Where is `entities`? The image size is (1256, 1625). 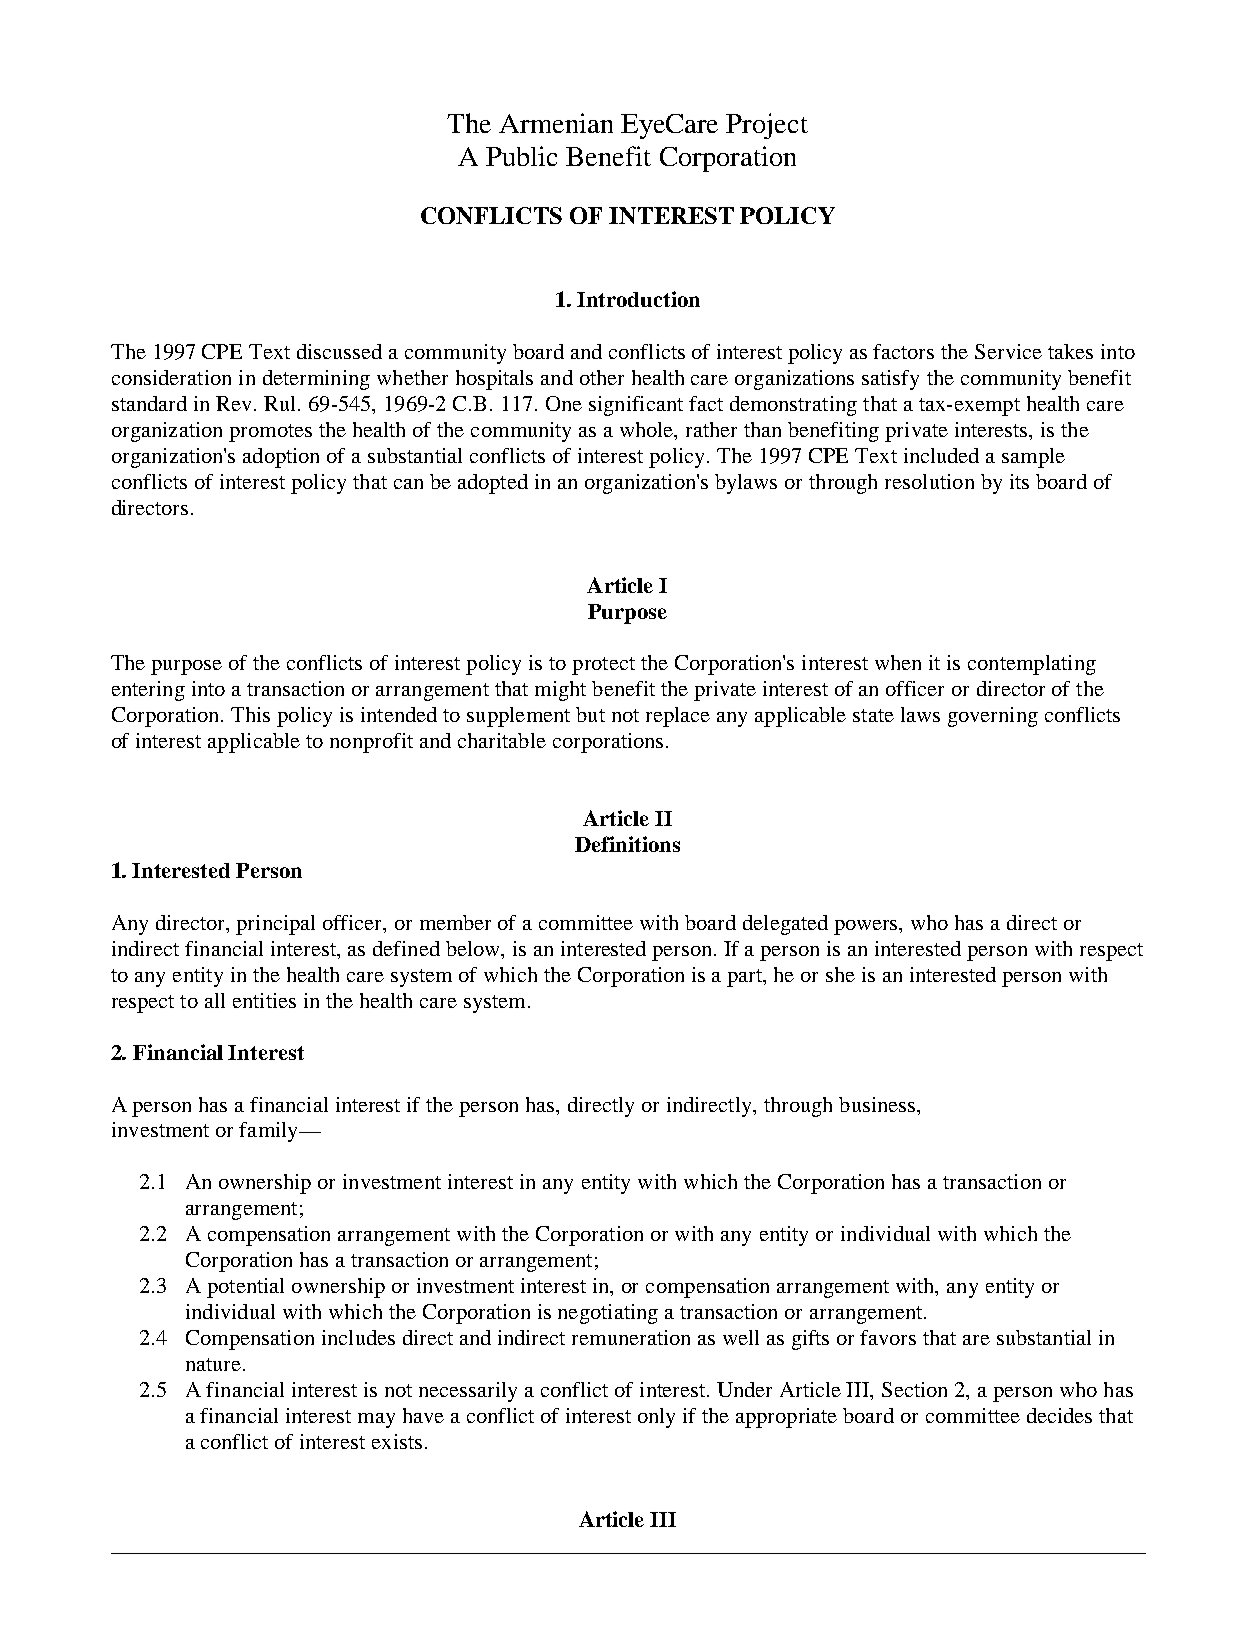
entities is located at coordinates (264, 1000).
